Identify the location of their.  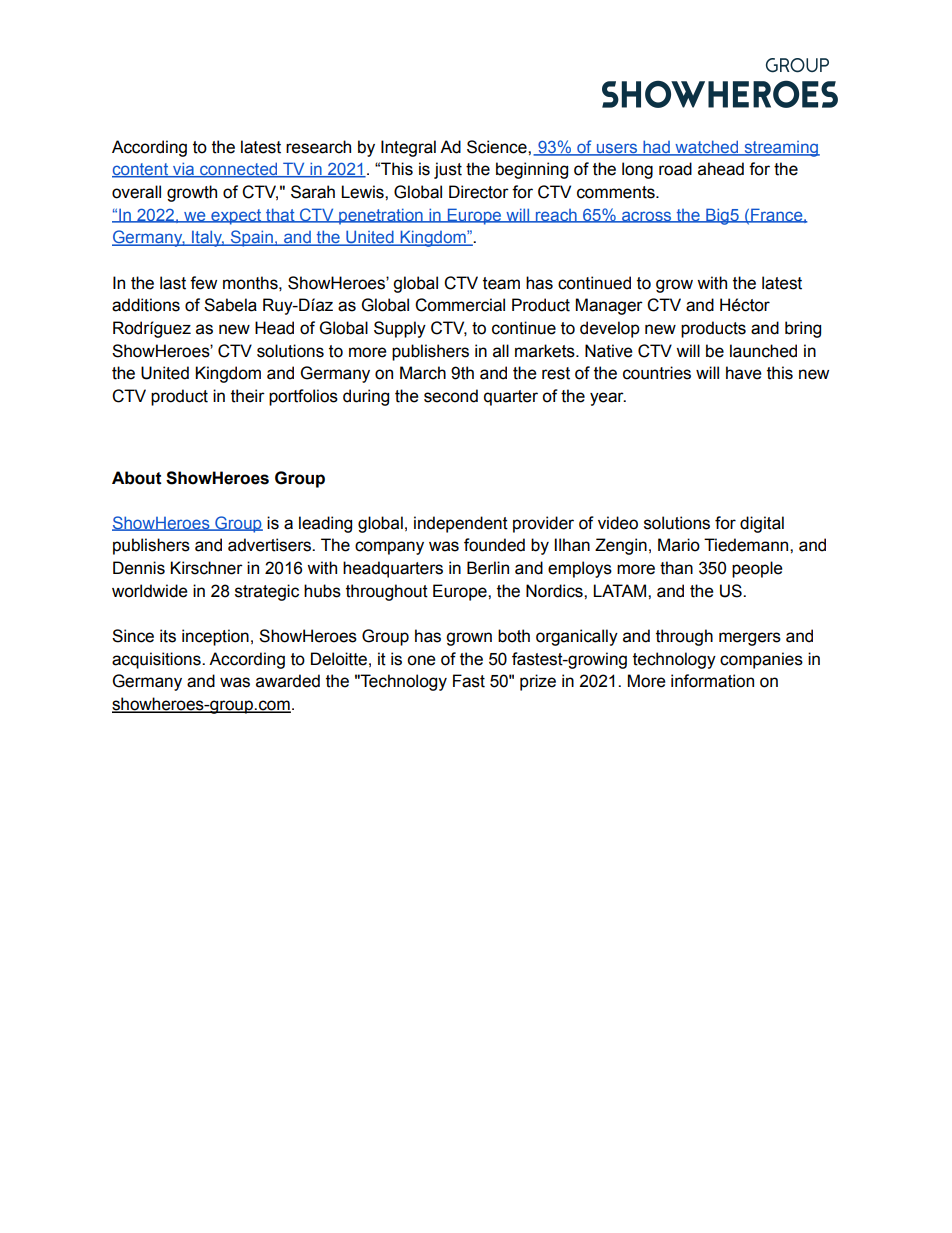
(248, 396).
